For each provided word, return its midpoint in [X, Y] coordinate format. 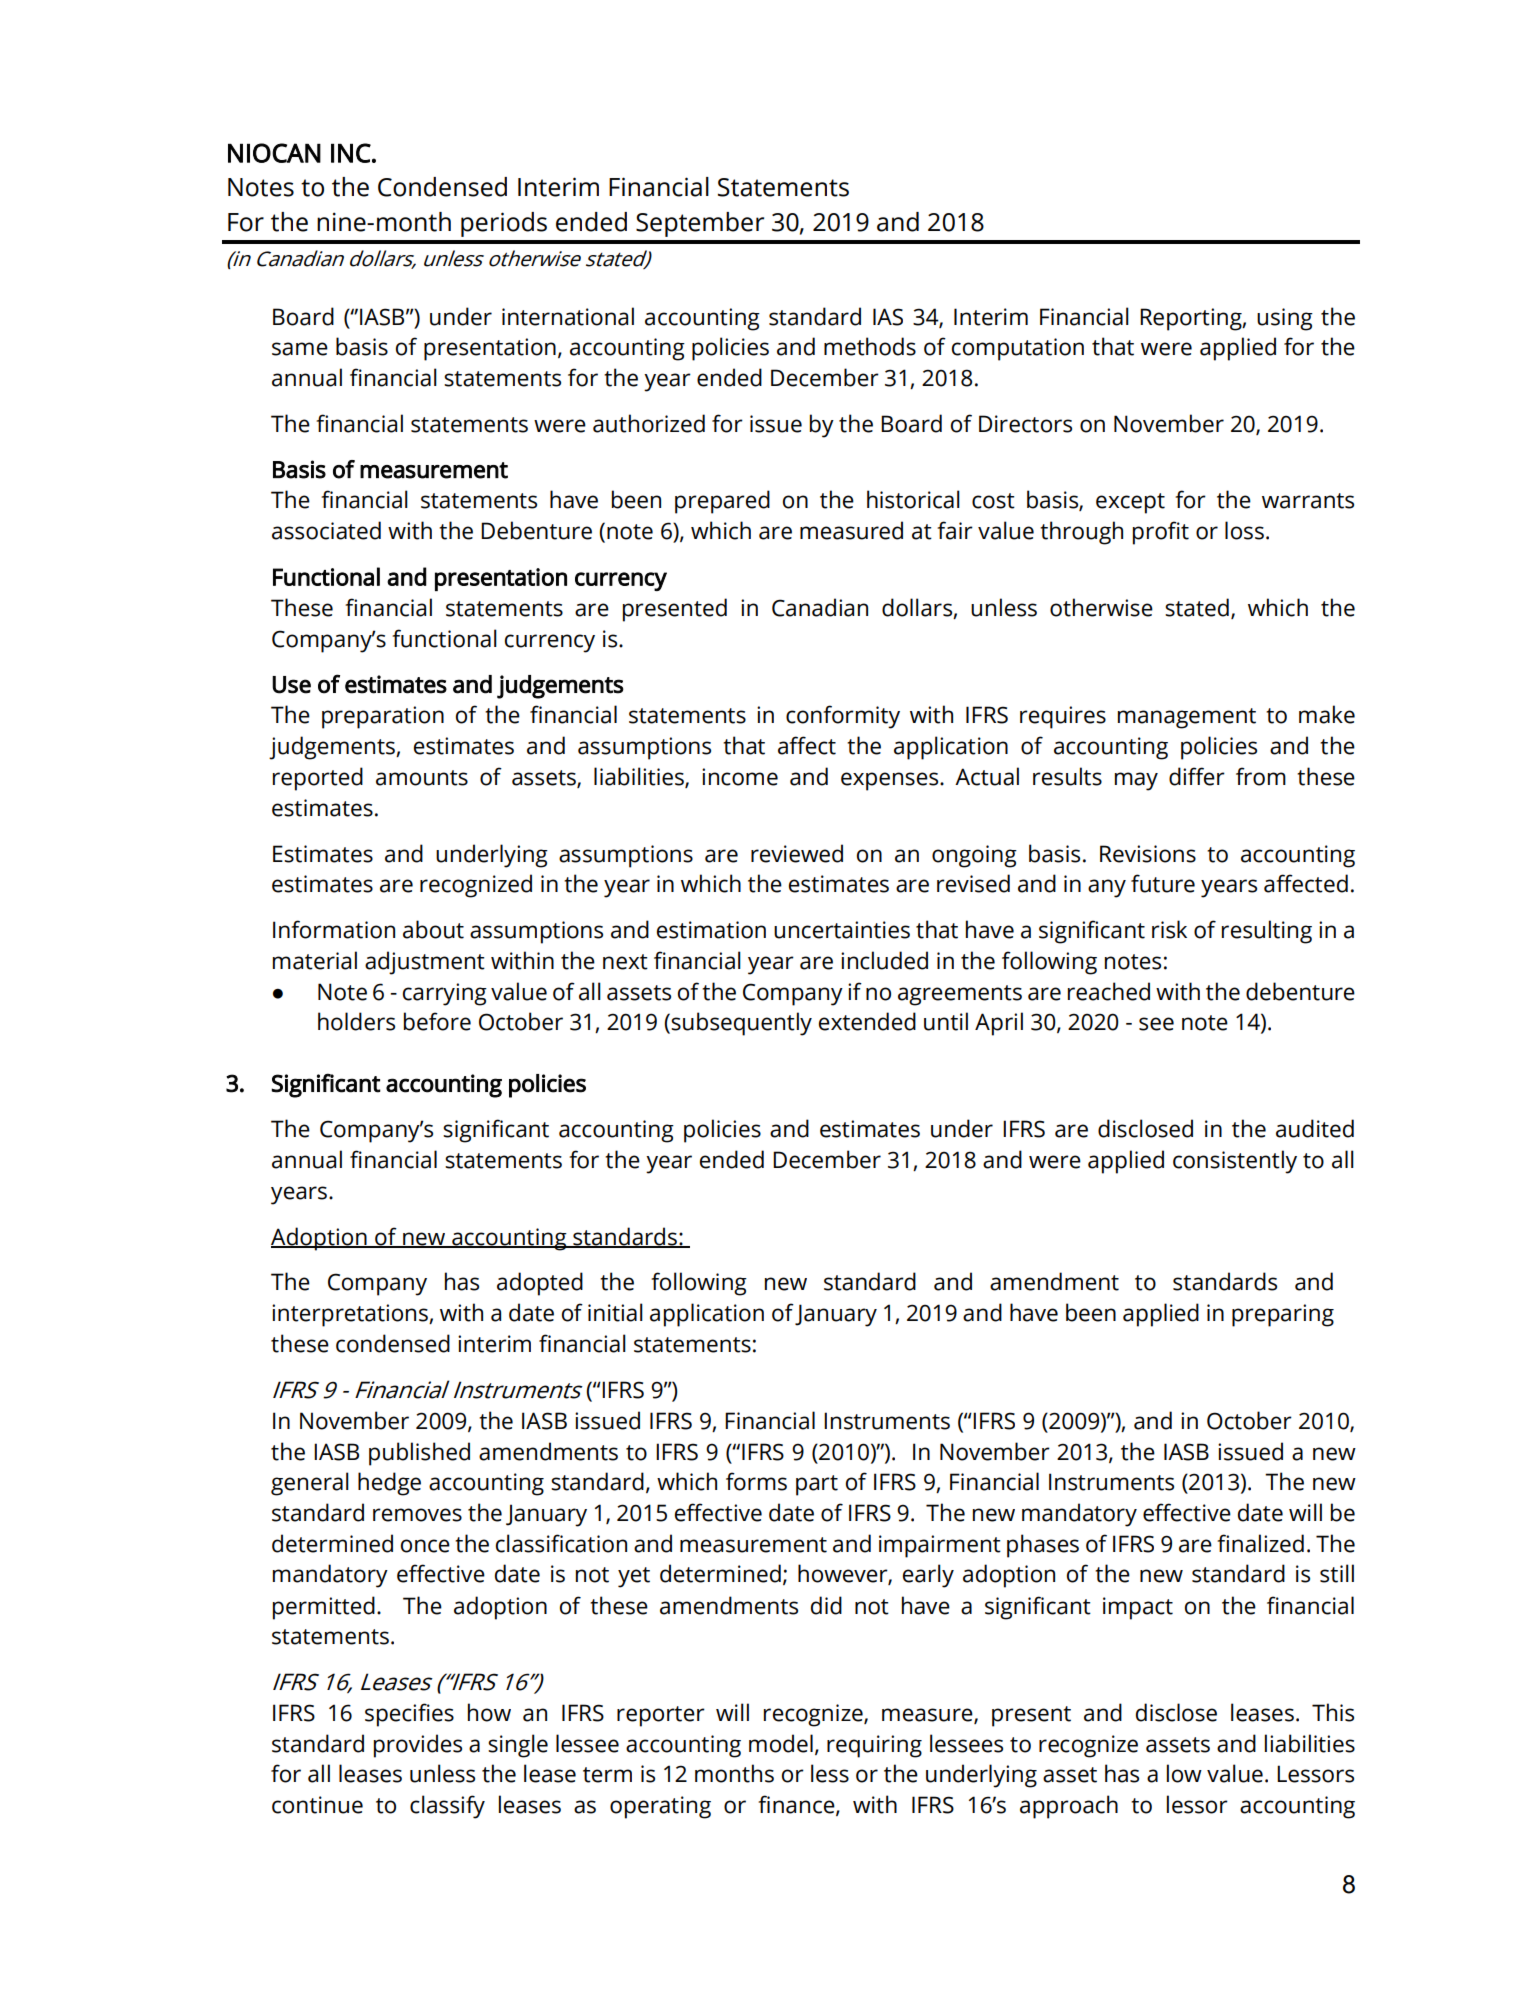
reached [1109, 991]
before [437, 1021]
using [1285, 319]
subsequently [740, 1024]
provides [418, 1746]
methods [870, 346]
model [781, 1743]
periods [504, 224]
